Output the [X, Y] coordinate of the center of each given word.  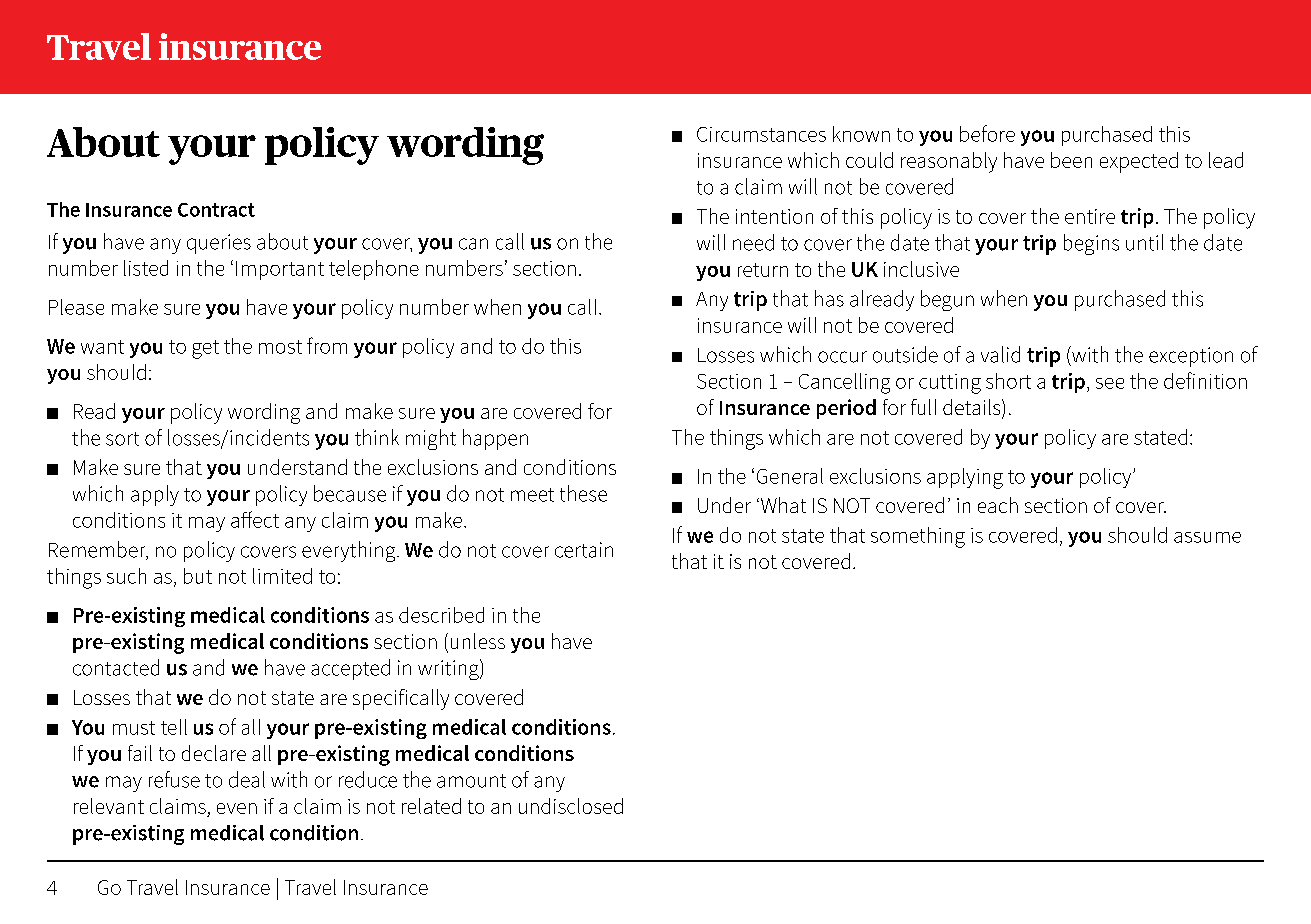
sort [122, 439]
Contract [216, 210]
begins [1091, 244]
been [1071, 160]
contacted [116, 667]
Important [280, 270]
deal [247, 779]
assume [1207, 537]
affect [255, 519]
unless [478, 641]
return [763, 270]
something [918, 537]
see [1110, 383]
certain [584, 550]
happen [495, 439]
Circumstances [761, 134]
